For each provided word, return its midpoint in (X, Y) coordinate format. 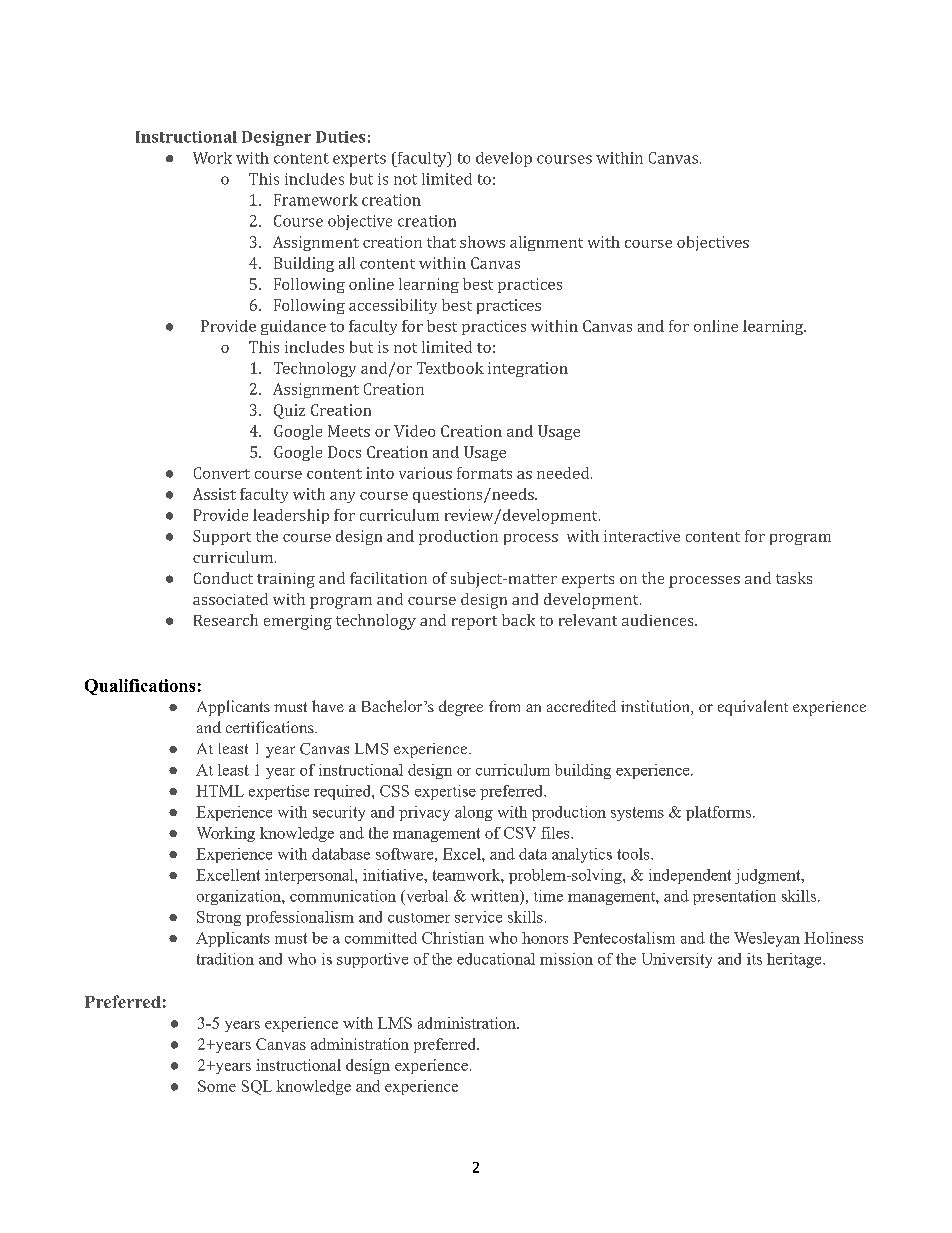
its (754, 959)
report (474, 623)
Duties (340, 137)
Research (226, 620)
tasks (794, 578)
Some (217, 1086)
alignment (546, 243)
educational (496, 959)
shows (482, 242)
